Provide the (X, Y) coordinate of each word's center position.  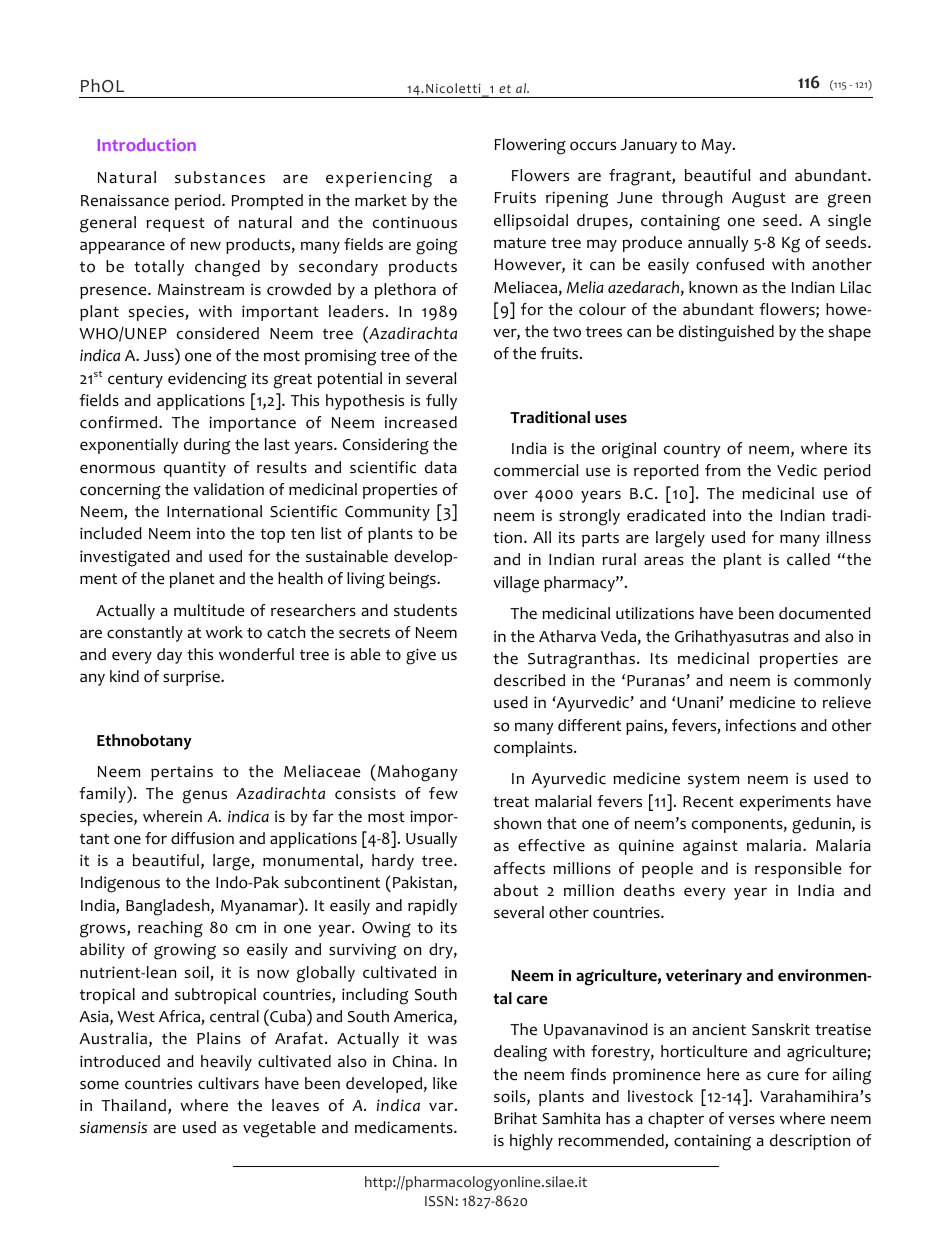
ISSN (440, 1201)
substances (220, 177)
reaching (170, 929)
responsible (798, 870)
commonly (832, 682)
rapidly (432, 907)
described (529, 680)
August (759, 200)
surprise (192, 678)
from (722, 470)
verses (751, 1120)
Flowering (530, 146)
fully (441, 402)
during (207, 446)
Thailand (133, 1105)
